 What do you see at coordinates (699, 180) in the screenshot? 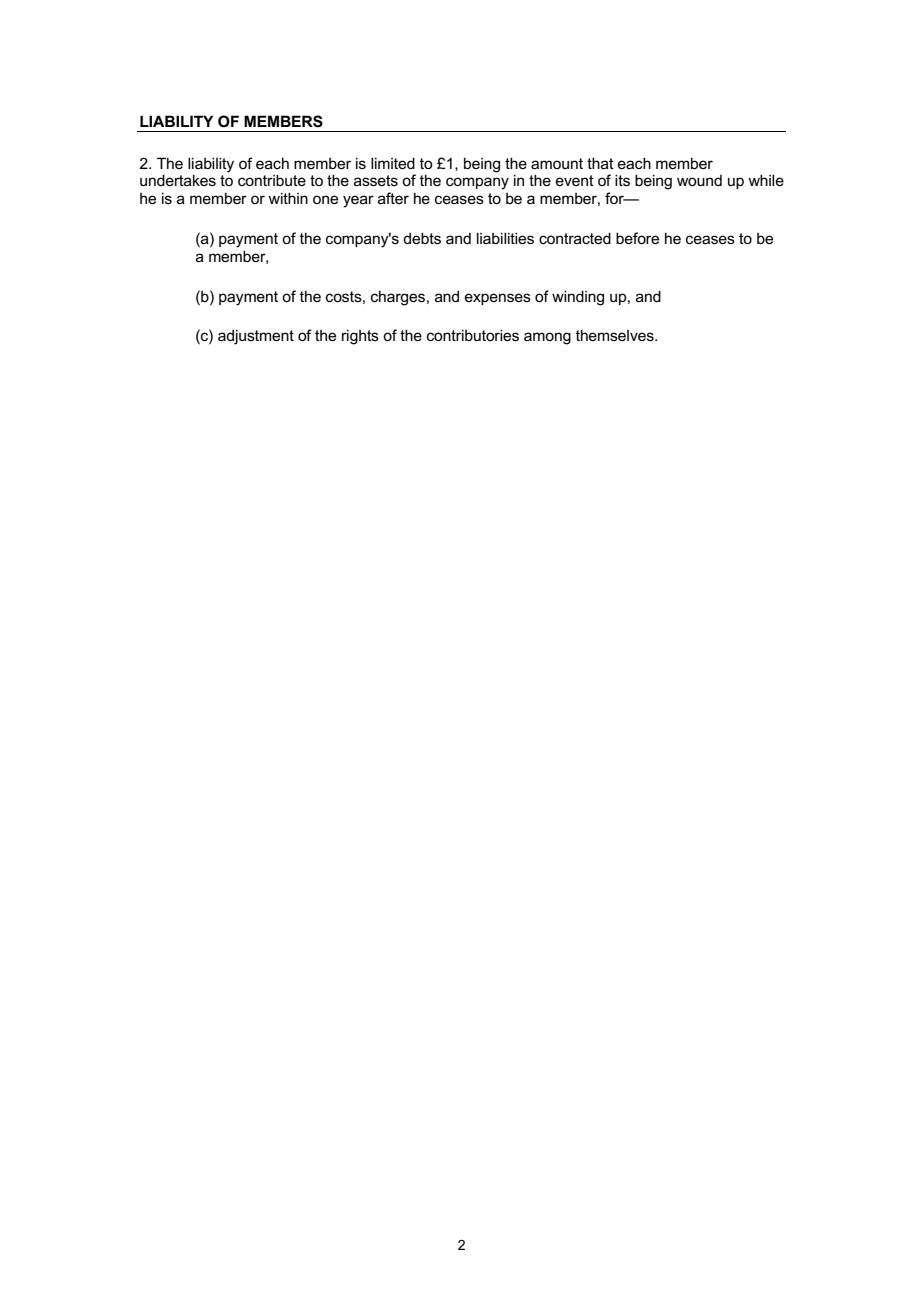
I see `wound` at bounding box center [699, 180].
